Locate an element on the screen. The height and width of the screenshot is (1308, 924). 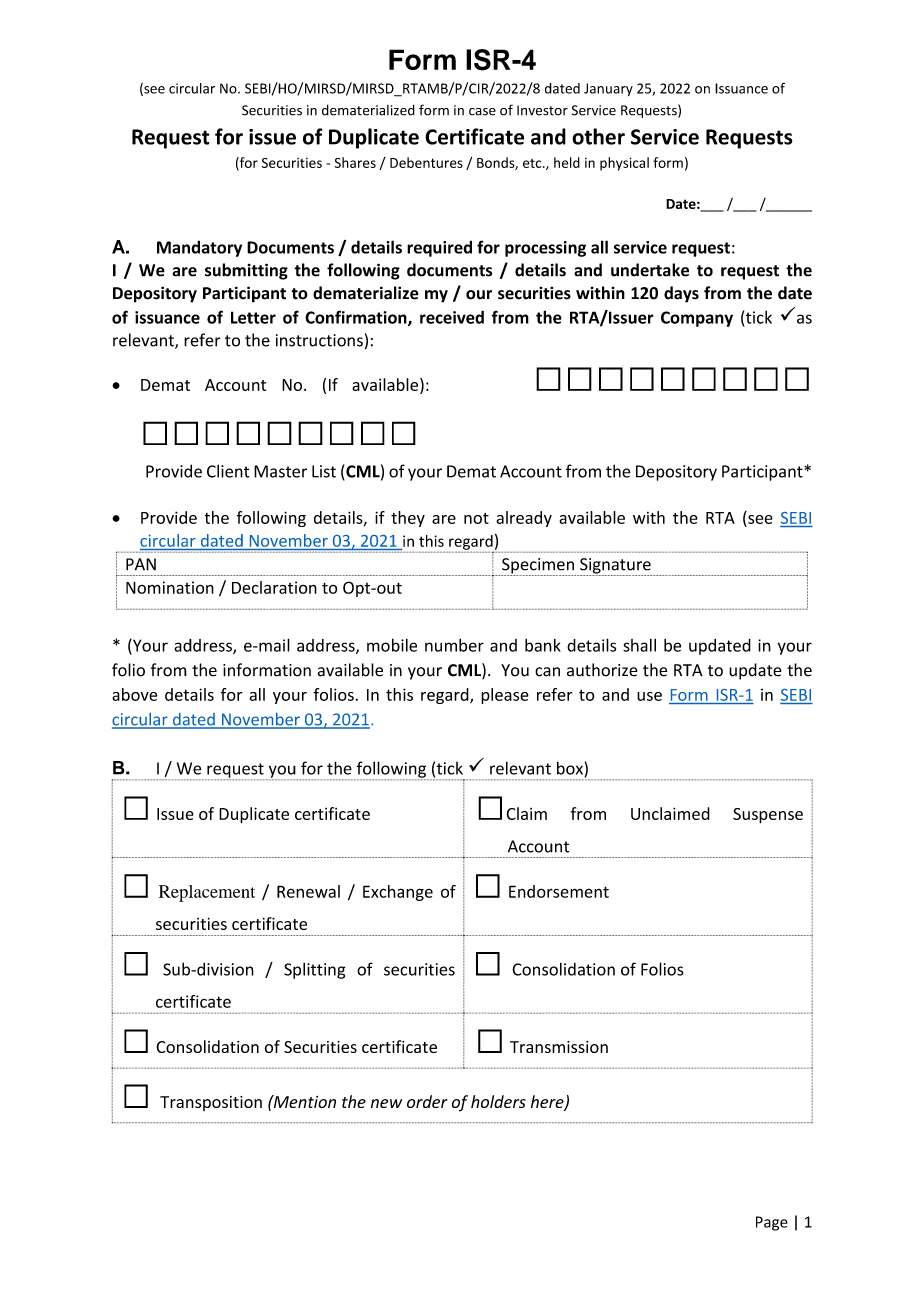
Letter is located at coordinates (253, 317).
